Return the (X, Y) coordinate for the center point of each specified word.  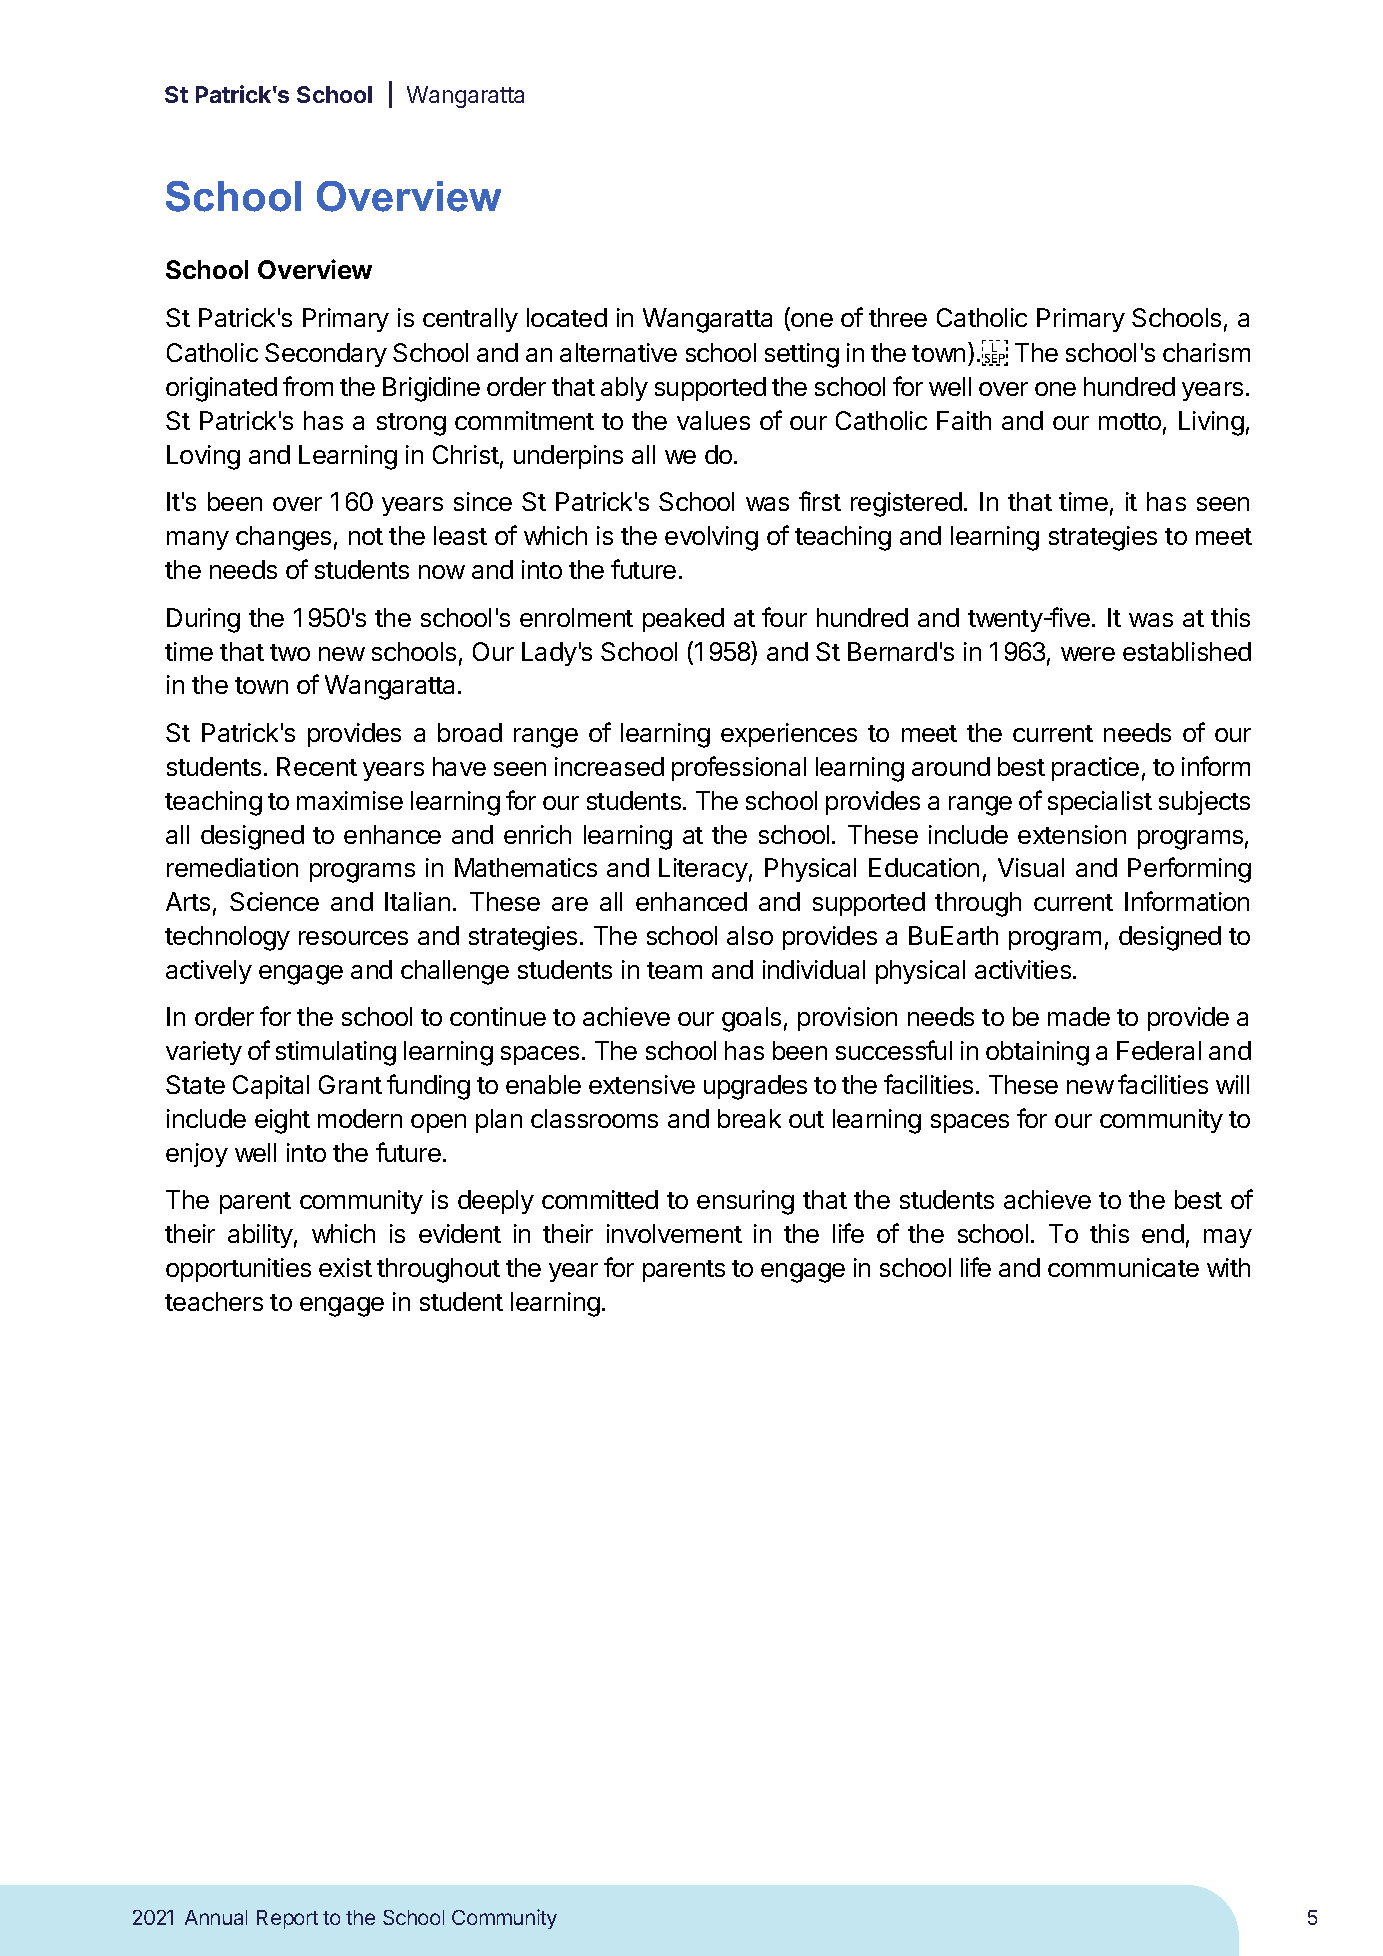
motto (1130, 421)
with (1228, 1267)
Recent (317, 766)
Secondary (326, 355)
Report (287, 1919)
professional (739, 768)
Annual (216, 1917)
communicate (1123, 1267)
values (713, 420)
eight (282, 1121)
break (749, 1118)
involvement (674, 1233)
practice (1095, 769)
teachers (214, 1301)
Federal (1159, 1050)
